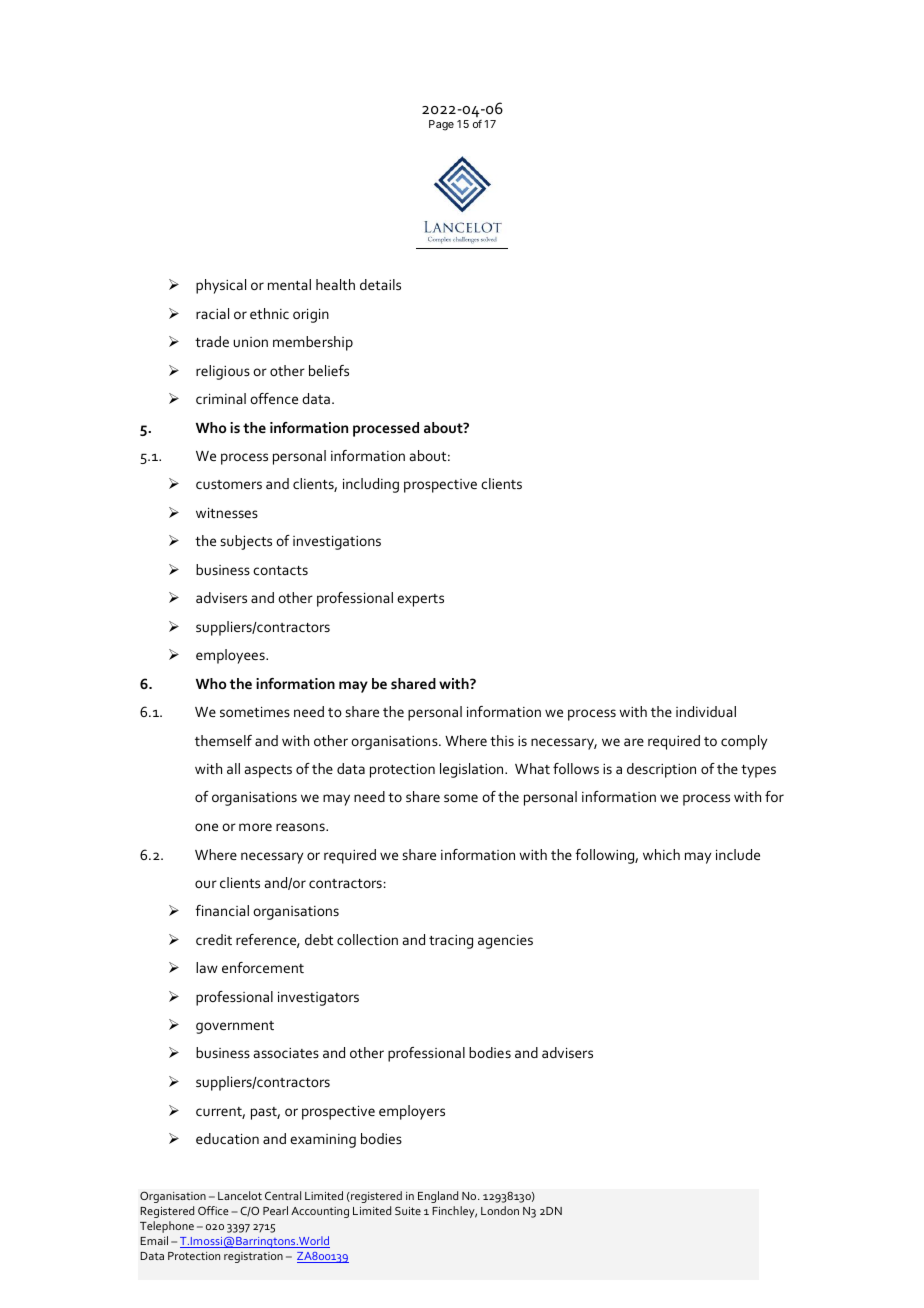 This image has height=1308, width=924. I want to click on London, so click(500, 1210).
